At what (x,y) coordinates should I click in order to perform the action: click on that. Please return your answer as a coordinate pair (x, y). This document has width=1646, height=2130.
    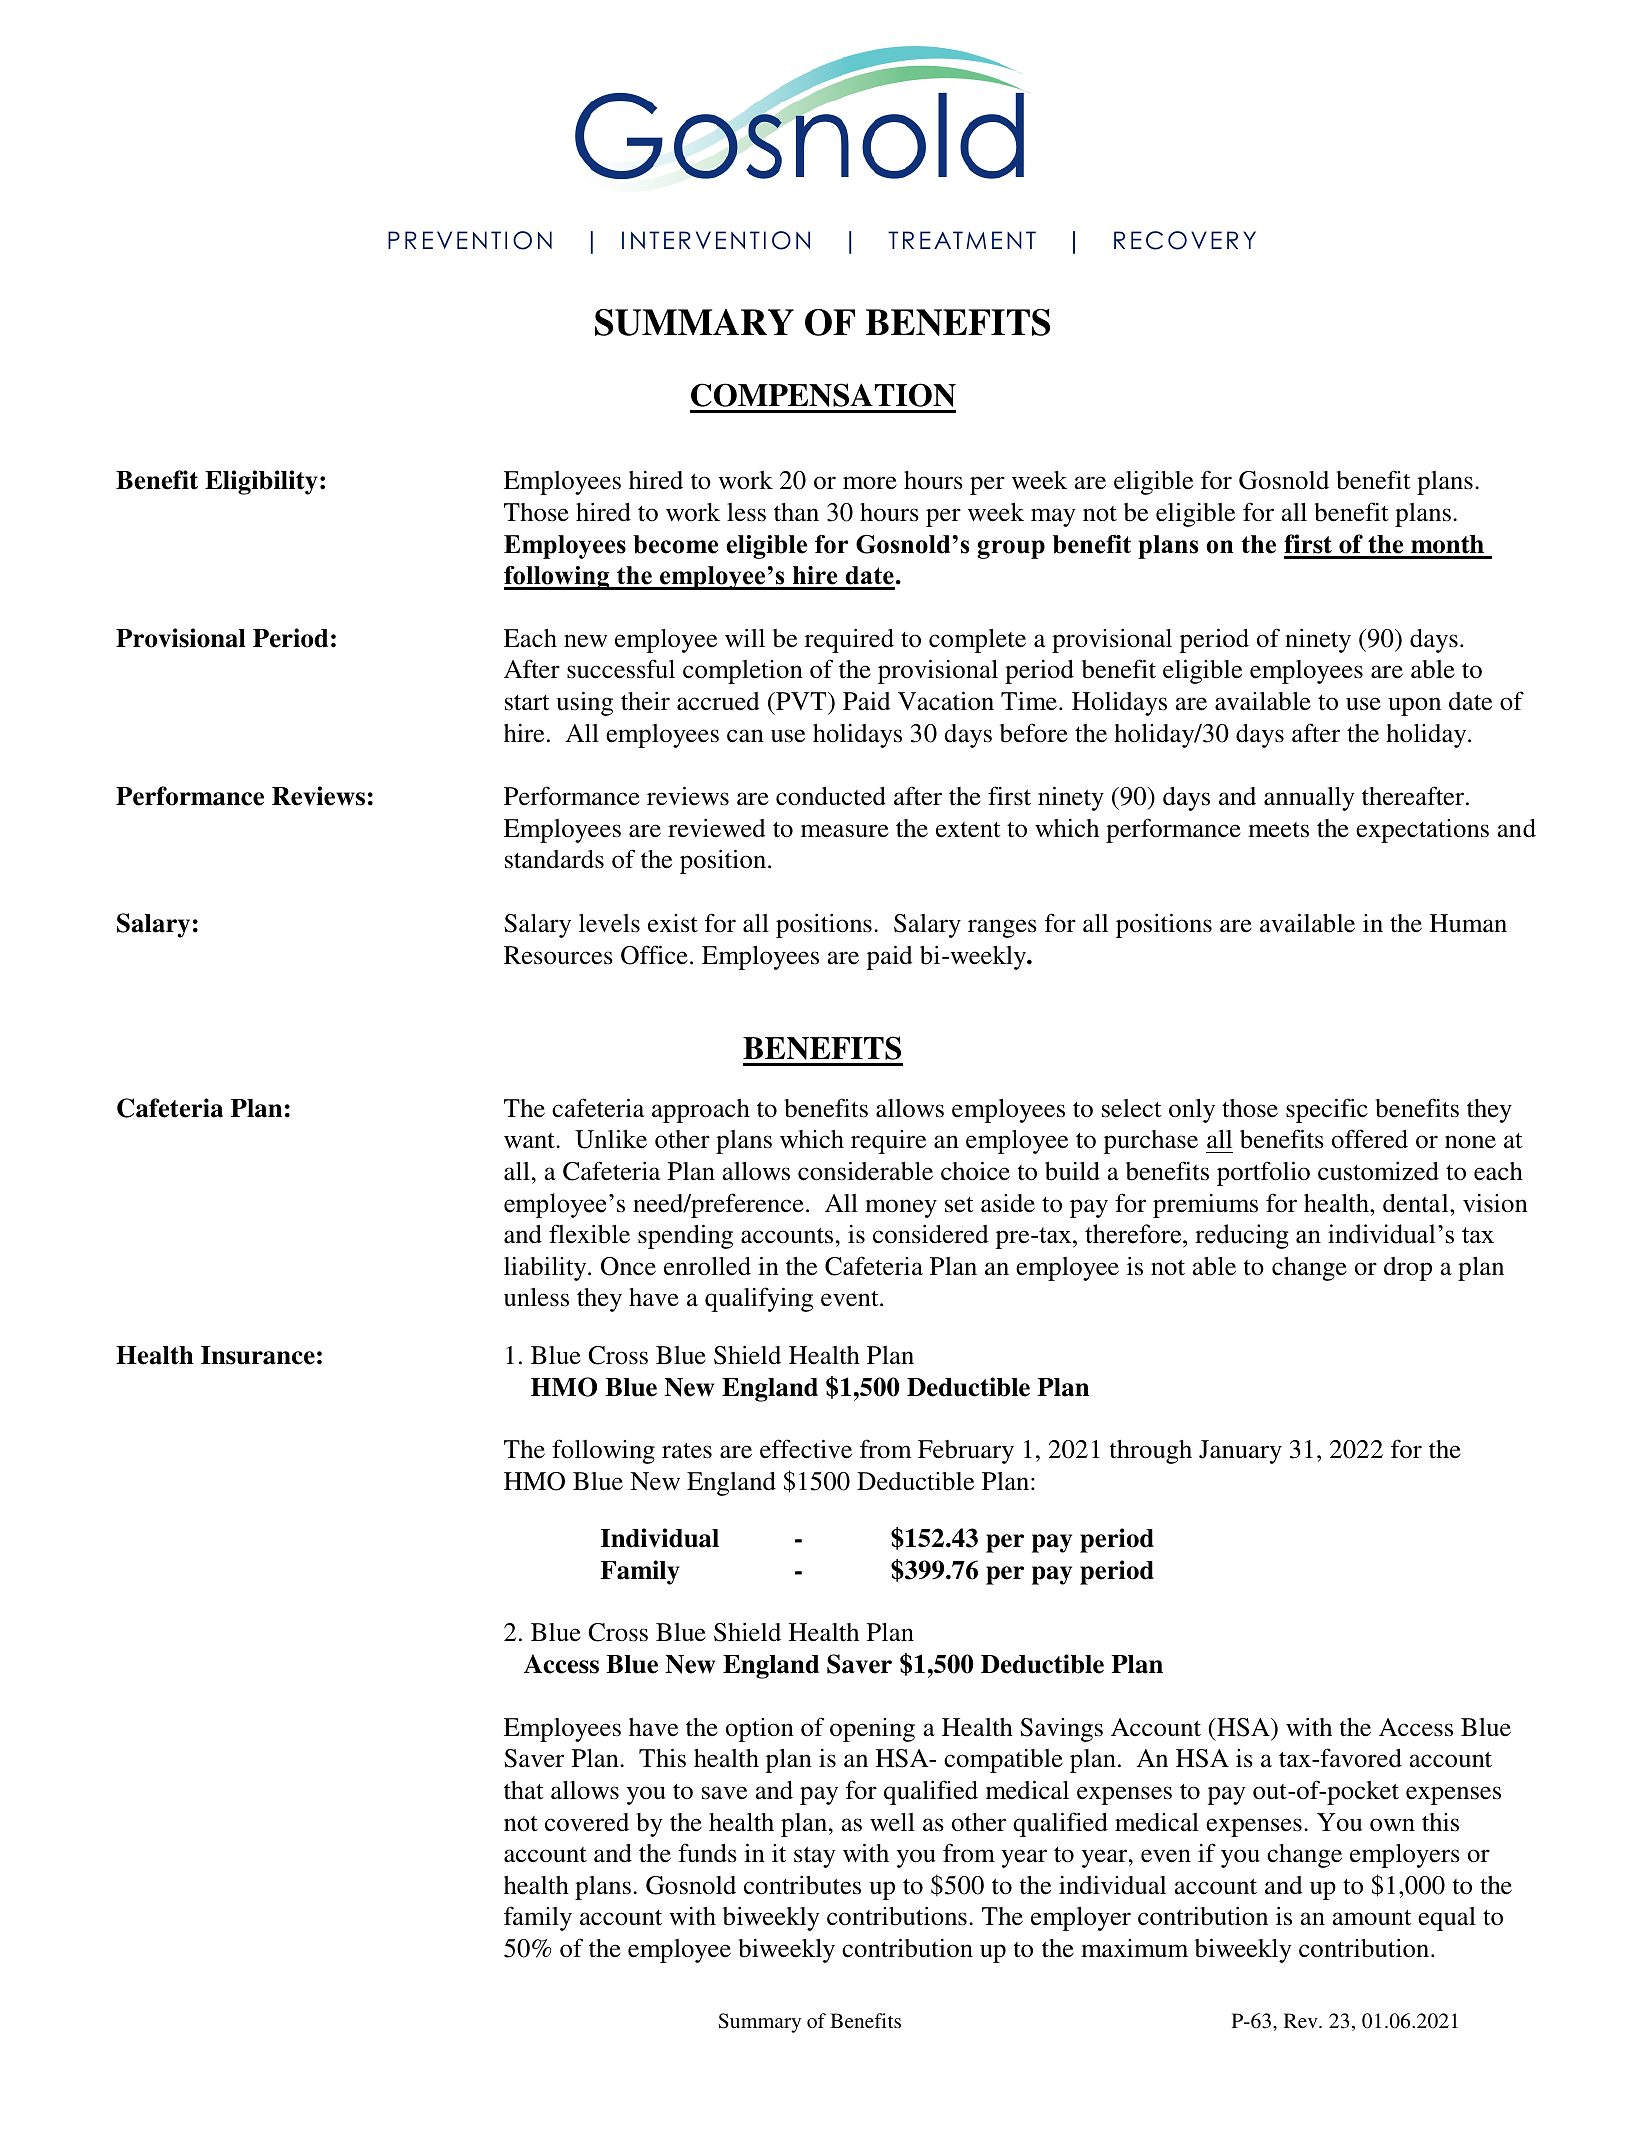
    Looking at the image, I should click on (524, 1790).
